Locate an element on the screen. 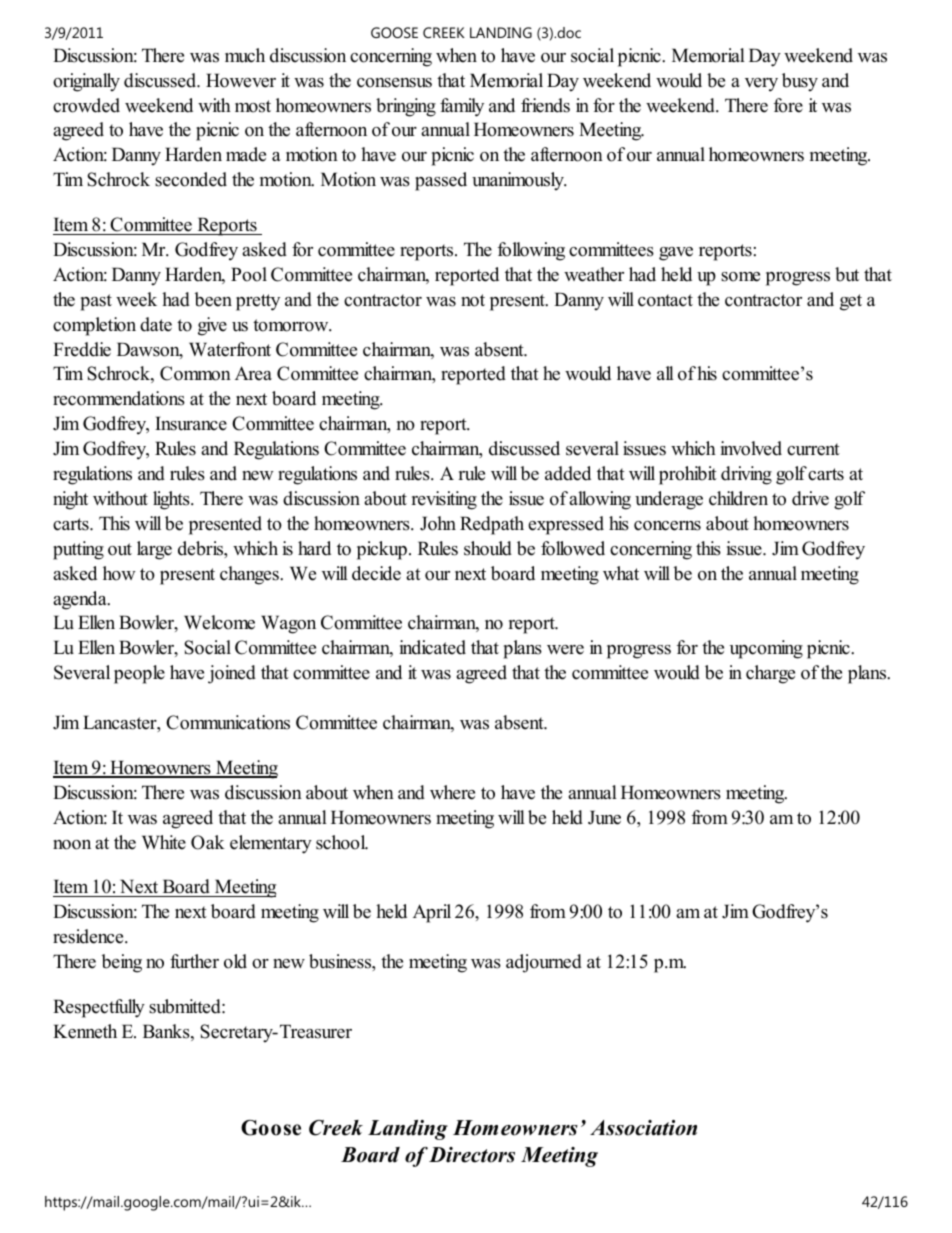 This screenshot has height=1233, width=952. However is located at coordinates (241, 80).
